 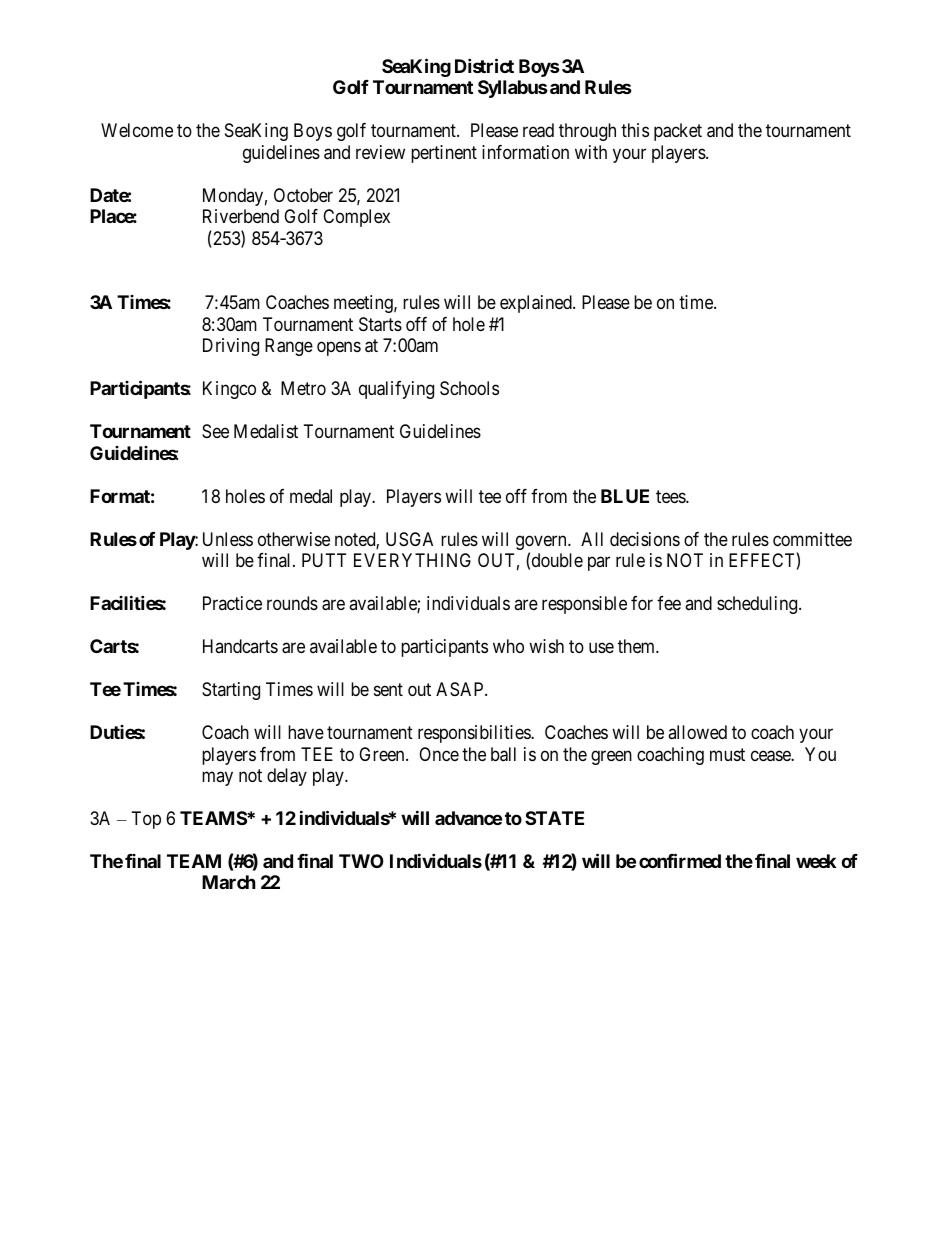 What do you see at coordinates (537, 304) in the document?
I see `explained` at bounding box center [537, 304].
